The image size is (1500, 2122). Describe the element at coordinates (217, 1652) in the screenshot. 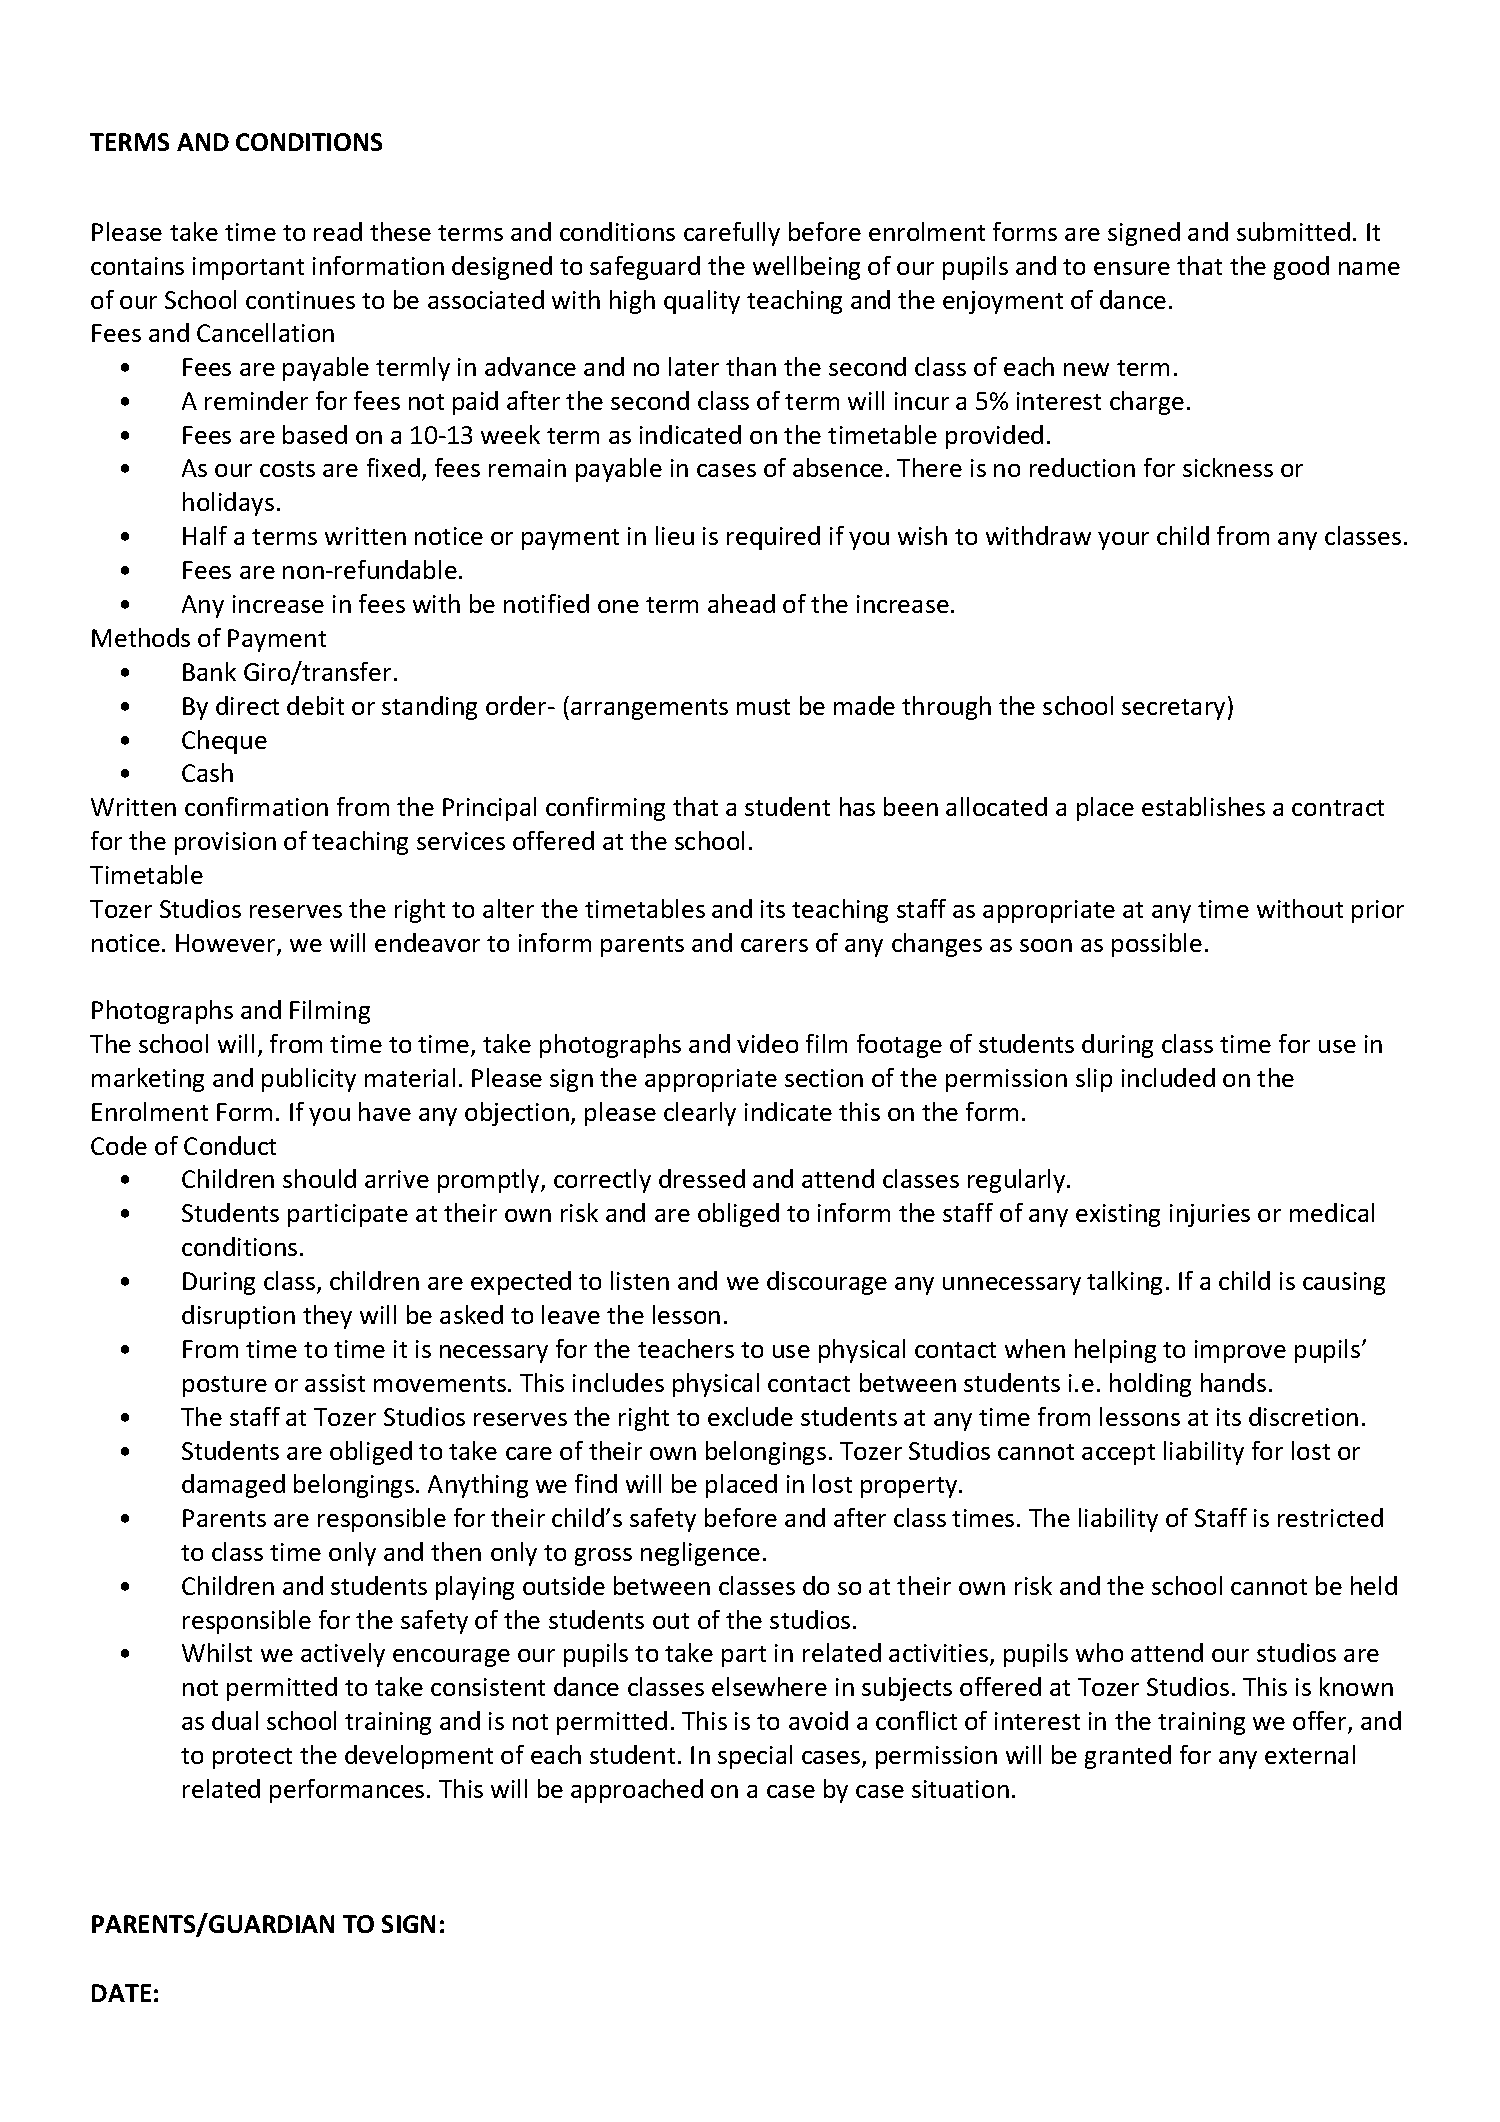

I see `Whilst` at that location.
